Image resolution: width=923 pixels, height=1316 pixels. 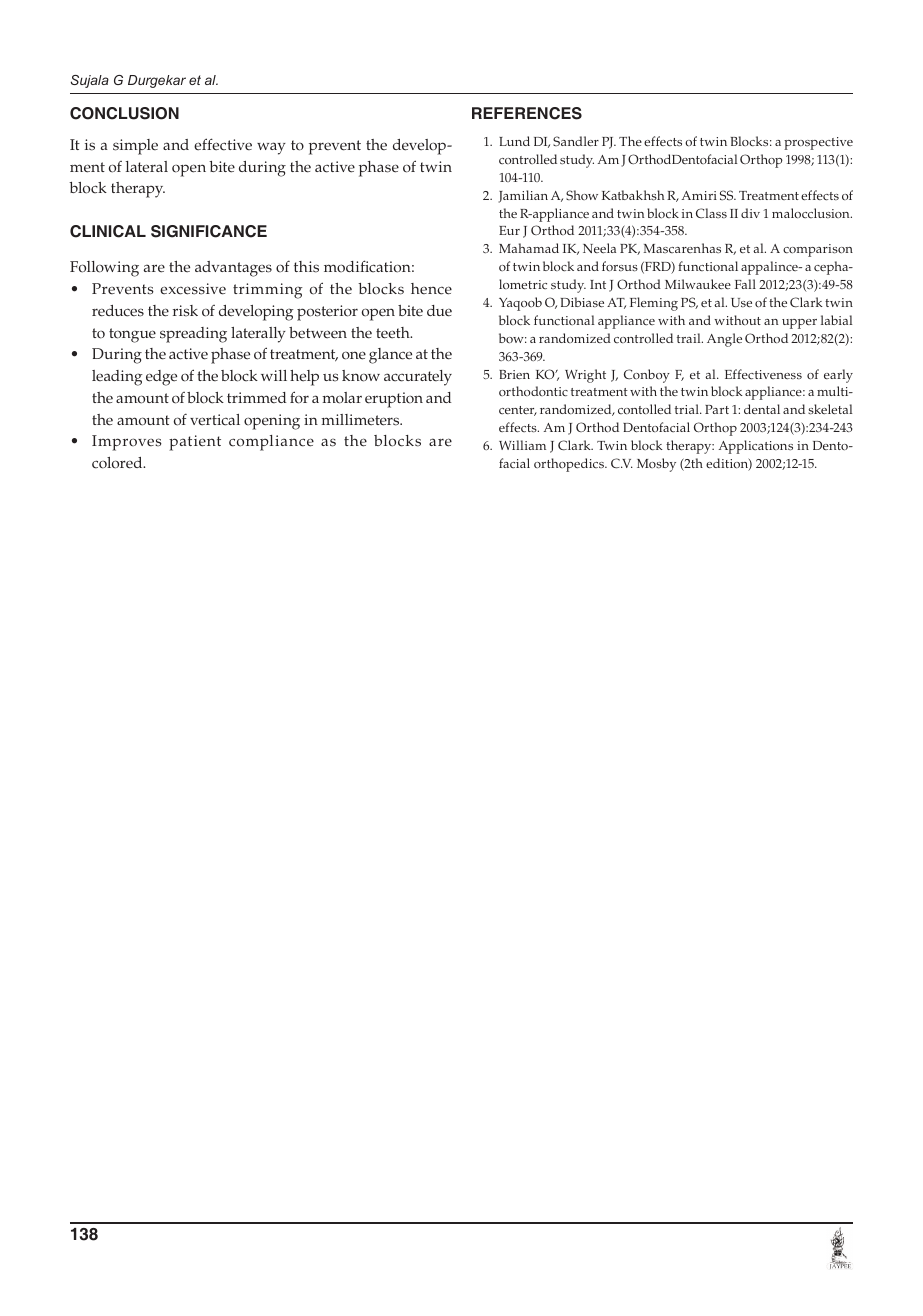 What do you see at coordinates (818, 143) in the screenshot?
I see `prospective` at bounding box center [818, 143].
